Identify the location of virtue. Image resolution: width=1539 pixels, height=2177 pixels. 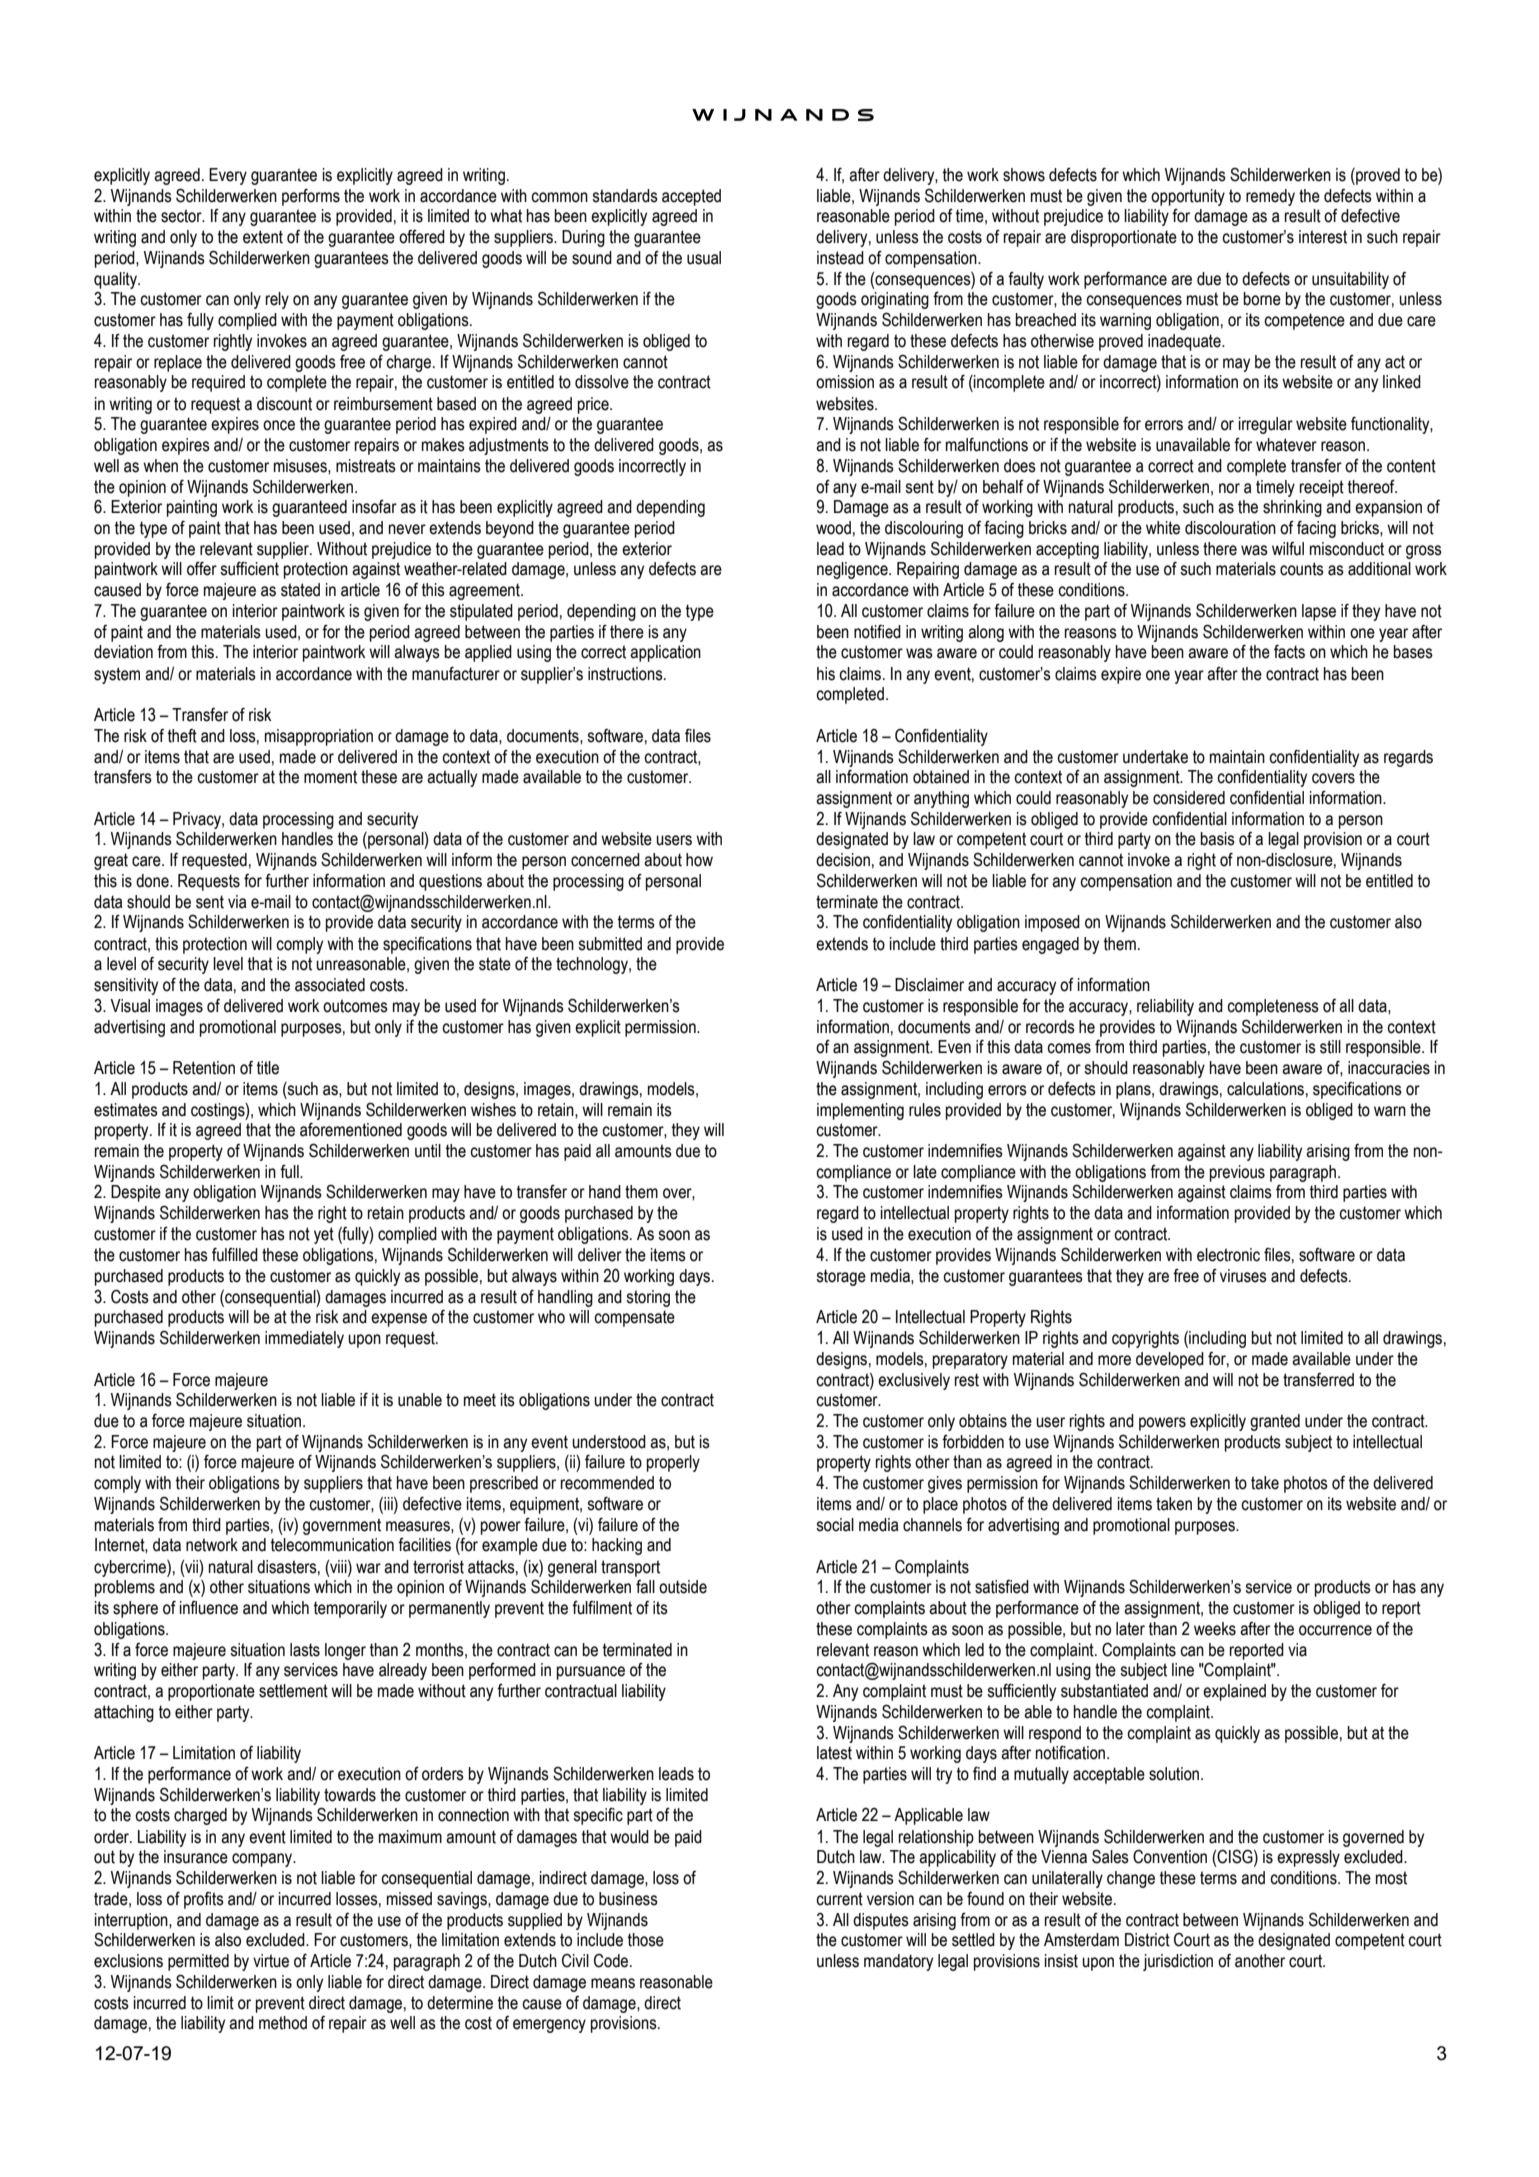
(271, 1961).
